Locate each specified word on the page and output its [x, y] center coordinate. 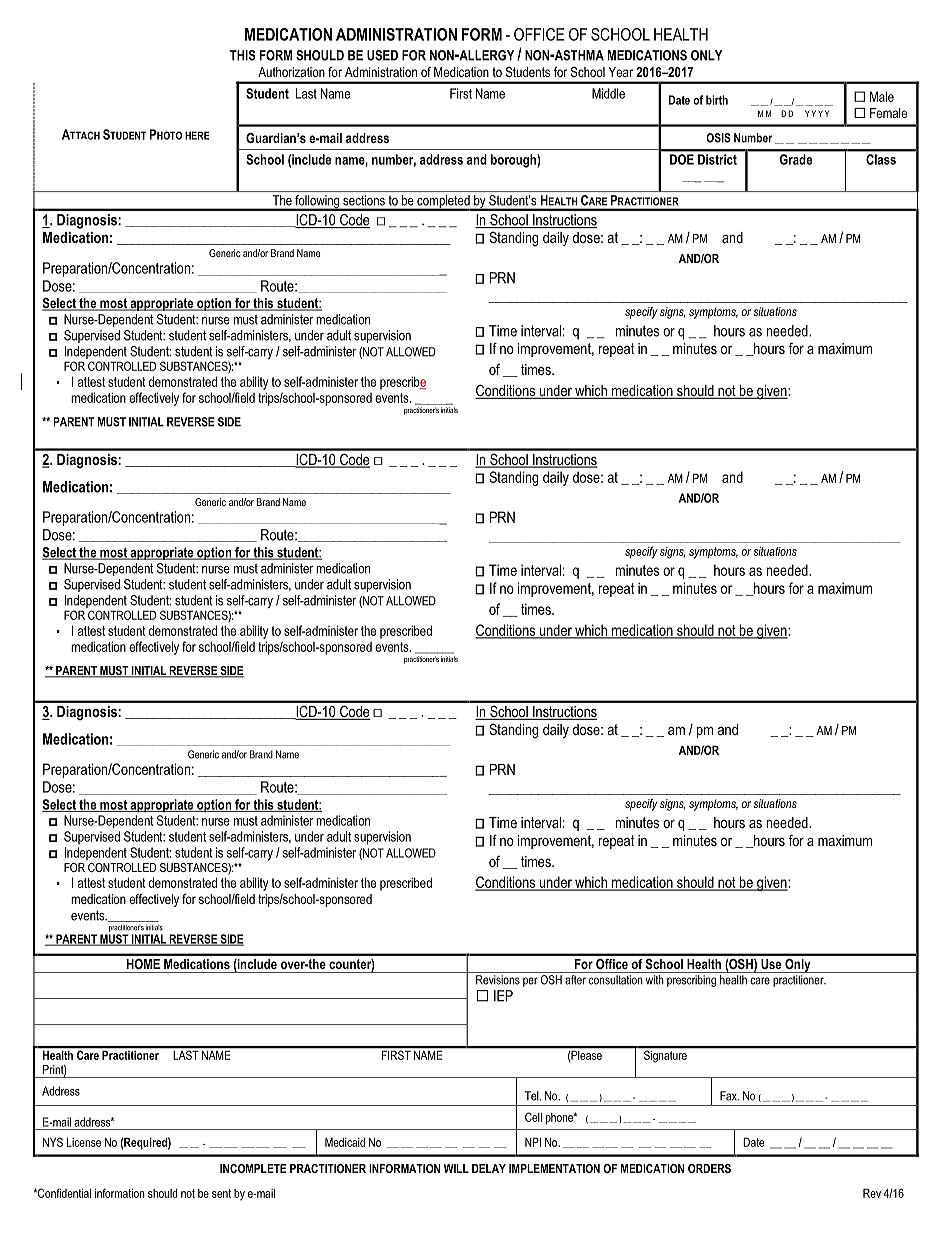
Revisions [498, 980]
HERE [197, 135]
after [575, 980]
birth [717, 100]
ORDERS [709, 1168]
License [84, 1142]
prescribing [691, 981]
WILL [456, 1168]
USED [382, 55]
